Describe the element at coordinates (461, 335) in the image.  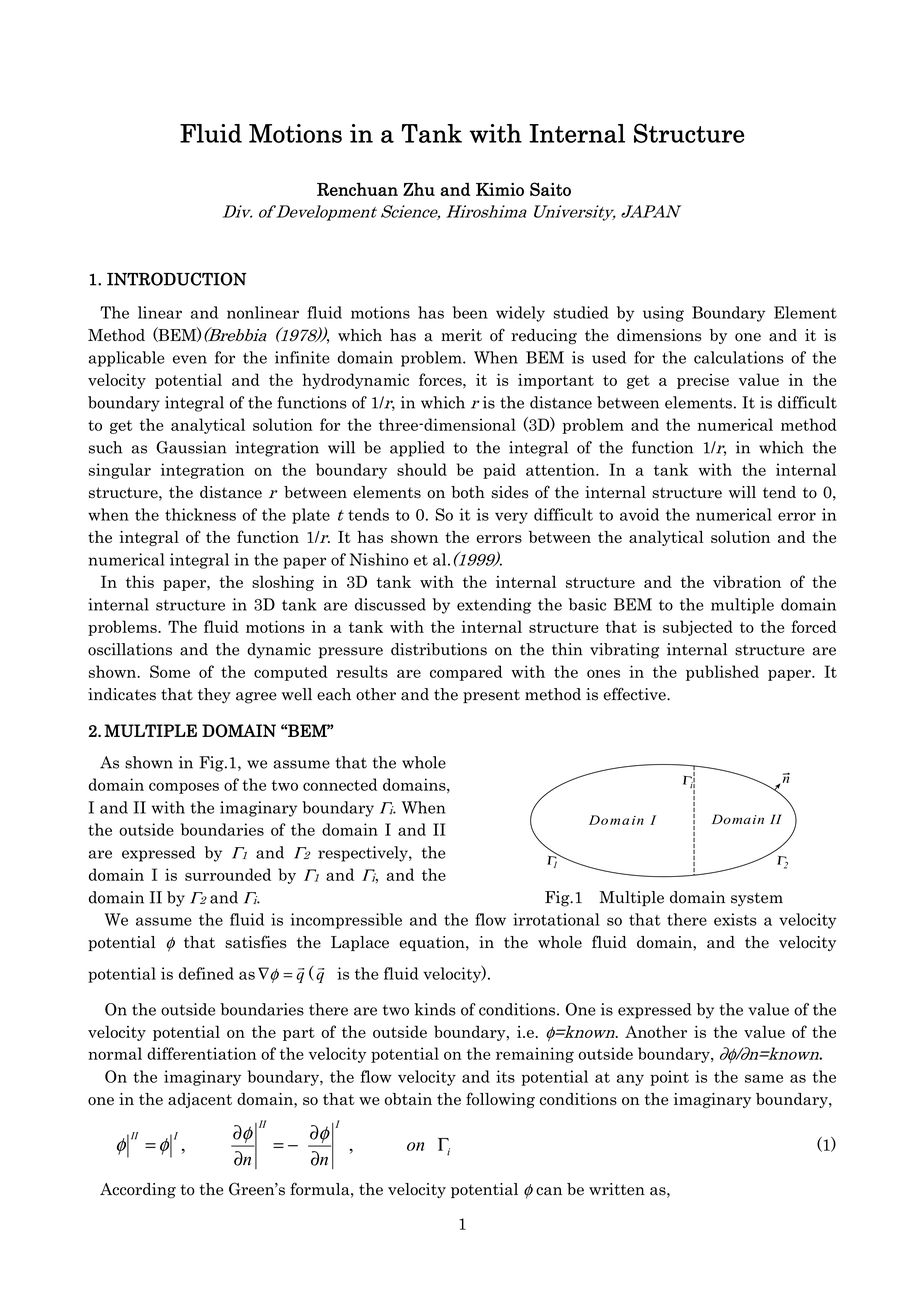
I see `merit` at that location.
